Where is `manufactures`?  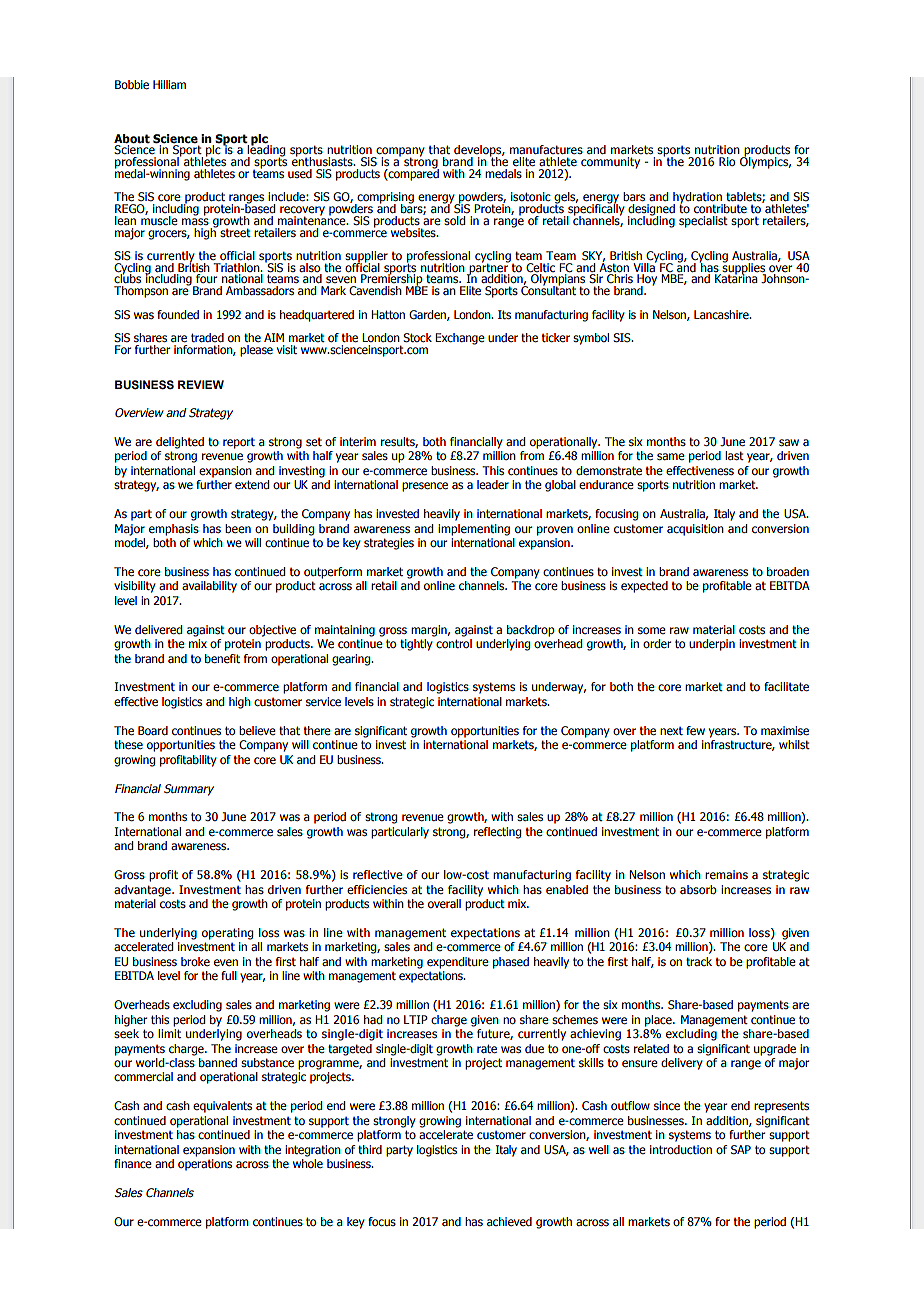
manufactures is located at coordinates (546, 149).
